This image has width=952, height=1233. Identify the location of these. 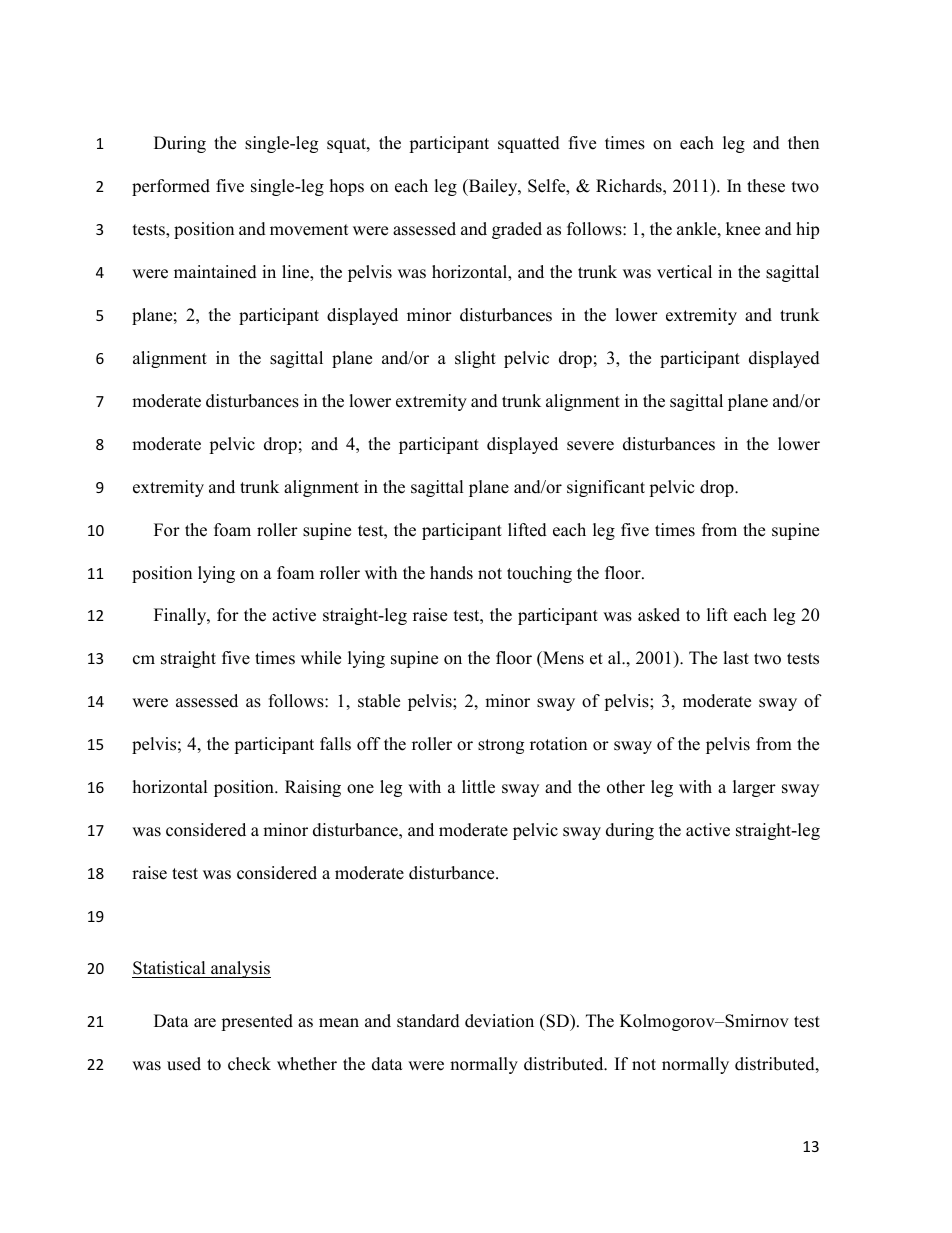
(766, 186).
